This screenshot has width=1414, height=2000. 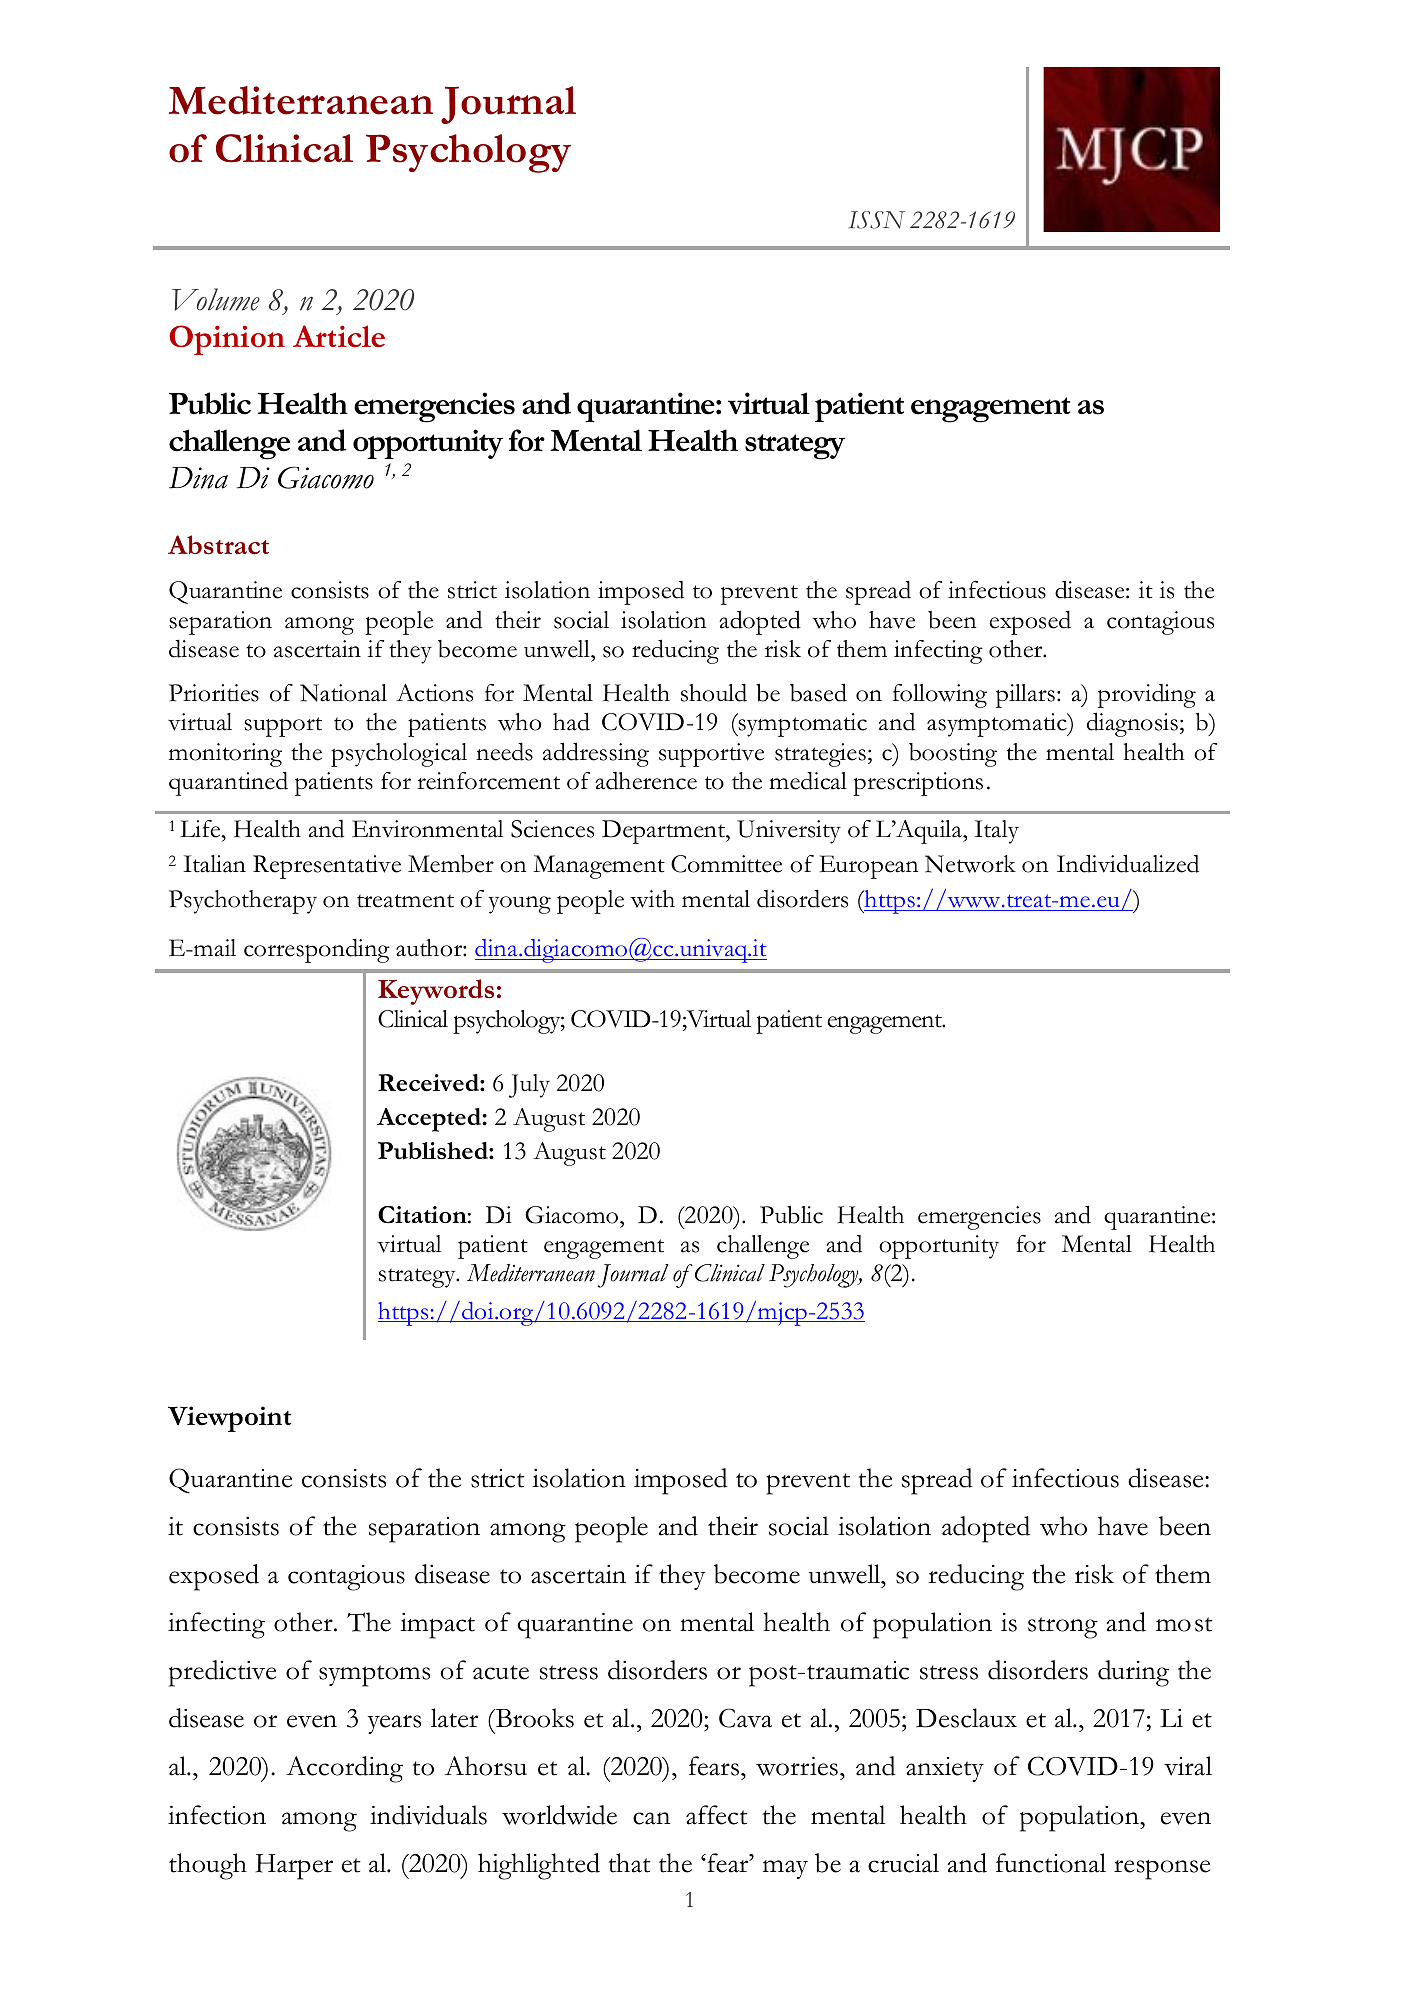 What do you see at coordinates (399, 755) in the screenshot?
I see `psychological` at bounding box center [399, 755].
